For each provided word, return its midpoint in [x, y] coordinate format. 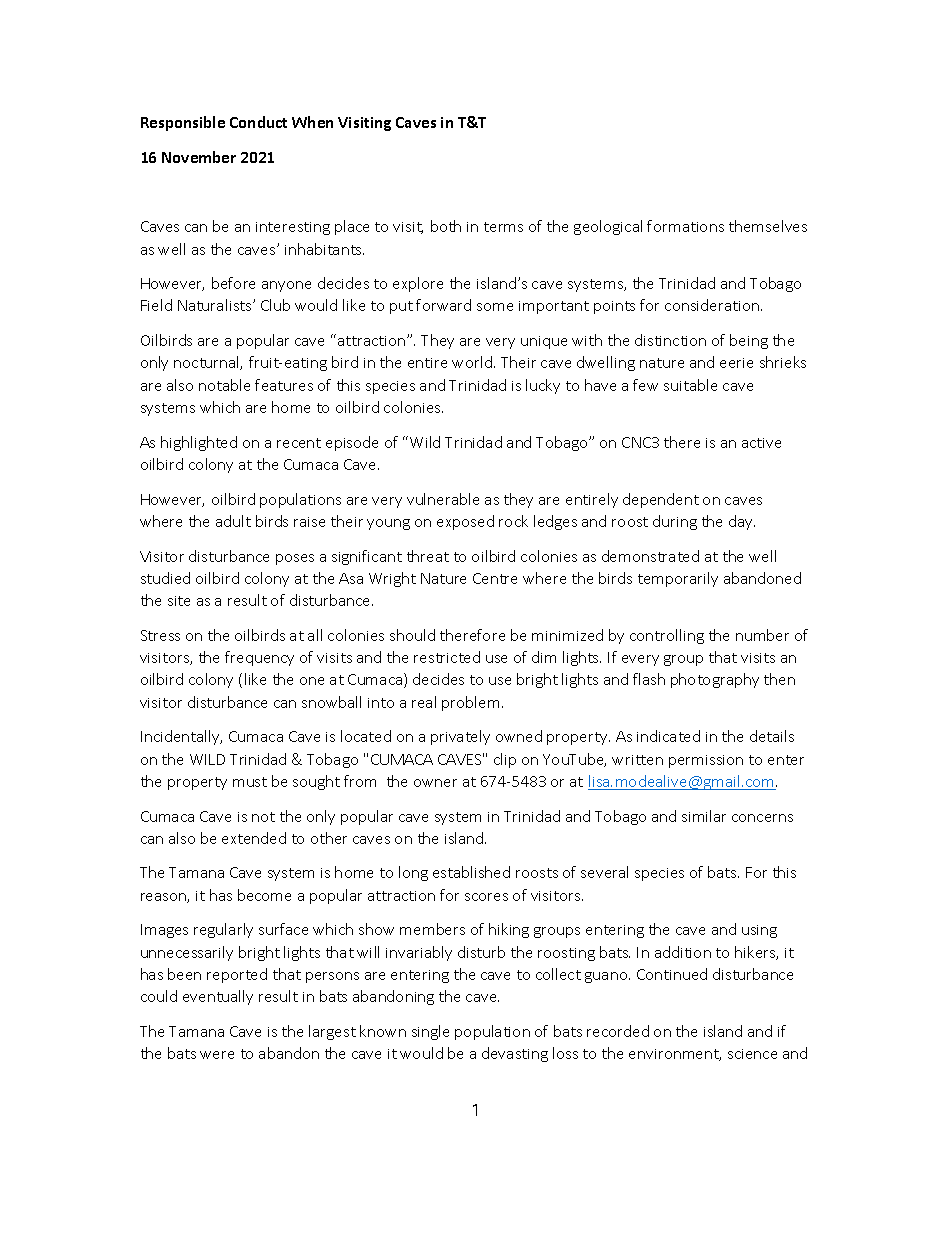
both [446, 226]
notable [224, 385]
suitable [690, 385]
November [199, 157]
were [217, 1055]
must [250, 782]
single [430, 1032]
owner [435, 783]
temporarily [678, 579]
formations [685, 226]
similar [704, 816]
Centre [495, 578]
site [179, 601]
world [472, 362]
